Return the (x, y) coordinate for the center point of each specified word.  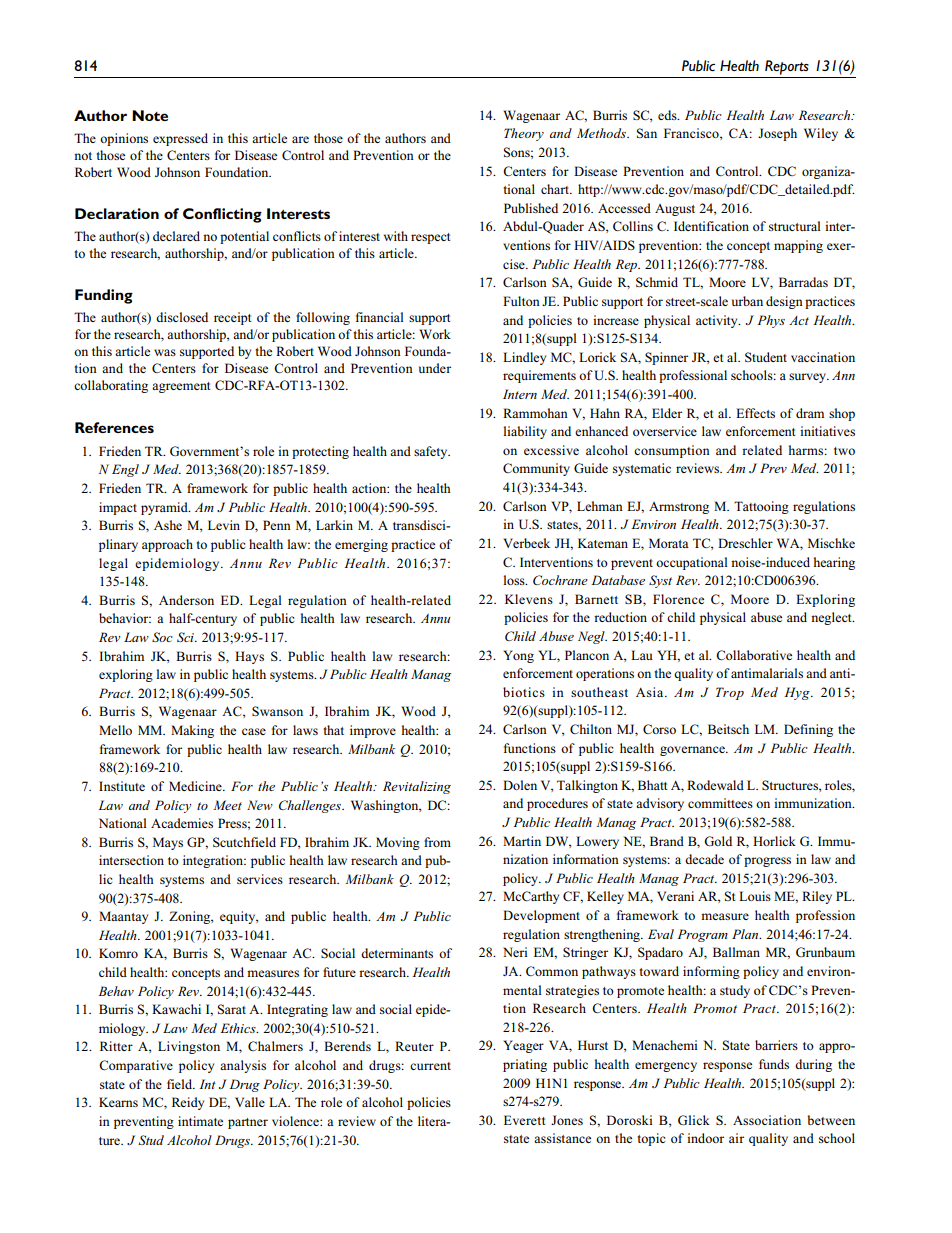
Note (150, 115)
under (435, 368)
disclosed (182, 317)
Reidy (188, 1103)
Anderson (186, 600)
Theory (524, 134)
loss (515, 580)
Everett (524, 1120)
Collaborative (754, 655)
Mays (168, 843)
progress (767, 862)
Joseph (777, 134)
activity (718, 321)
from (437, 842)
